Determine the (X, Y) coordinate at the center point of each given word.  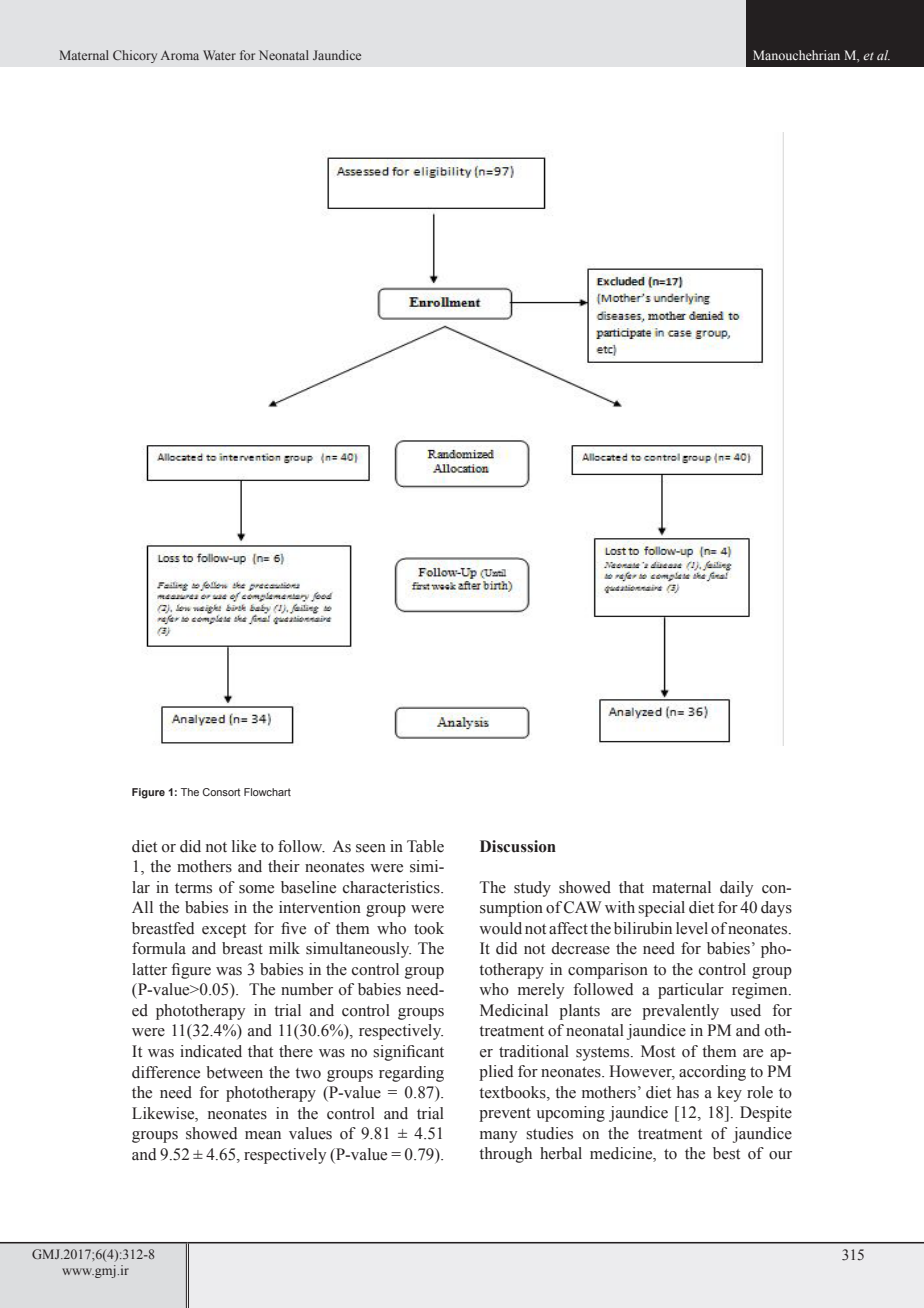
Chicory (135, 56)
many (498, 1137)
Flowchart (267, 792)
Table (425, 846)
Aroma (180, 55)
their (284, 866)
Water (219, 55)
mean (263, 1135)
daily (736, 889)
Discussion (518, 846)
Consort (221, 792)
